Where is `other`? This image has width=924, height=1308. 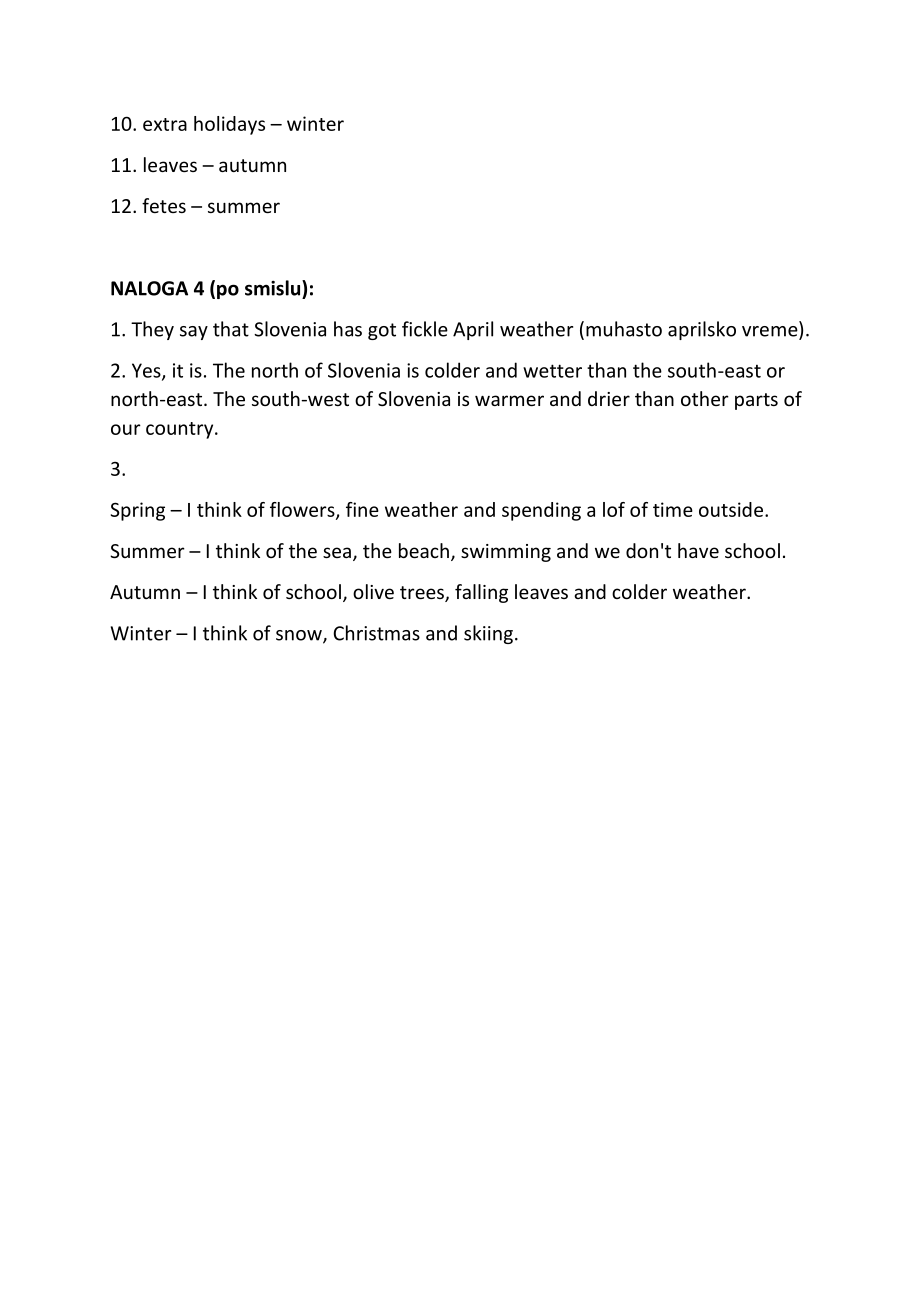 other is located at coordinates (705, 398).
